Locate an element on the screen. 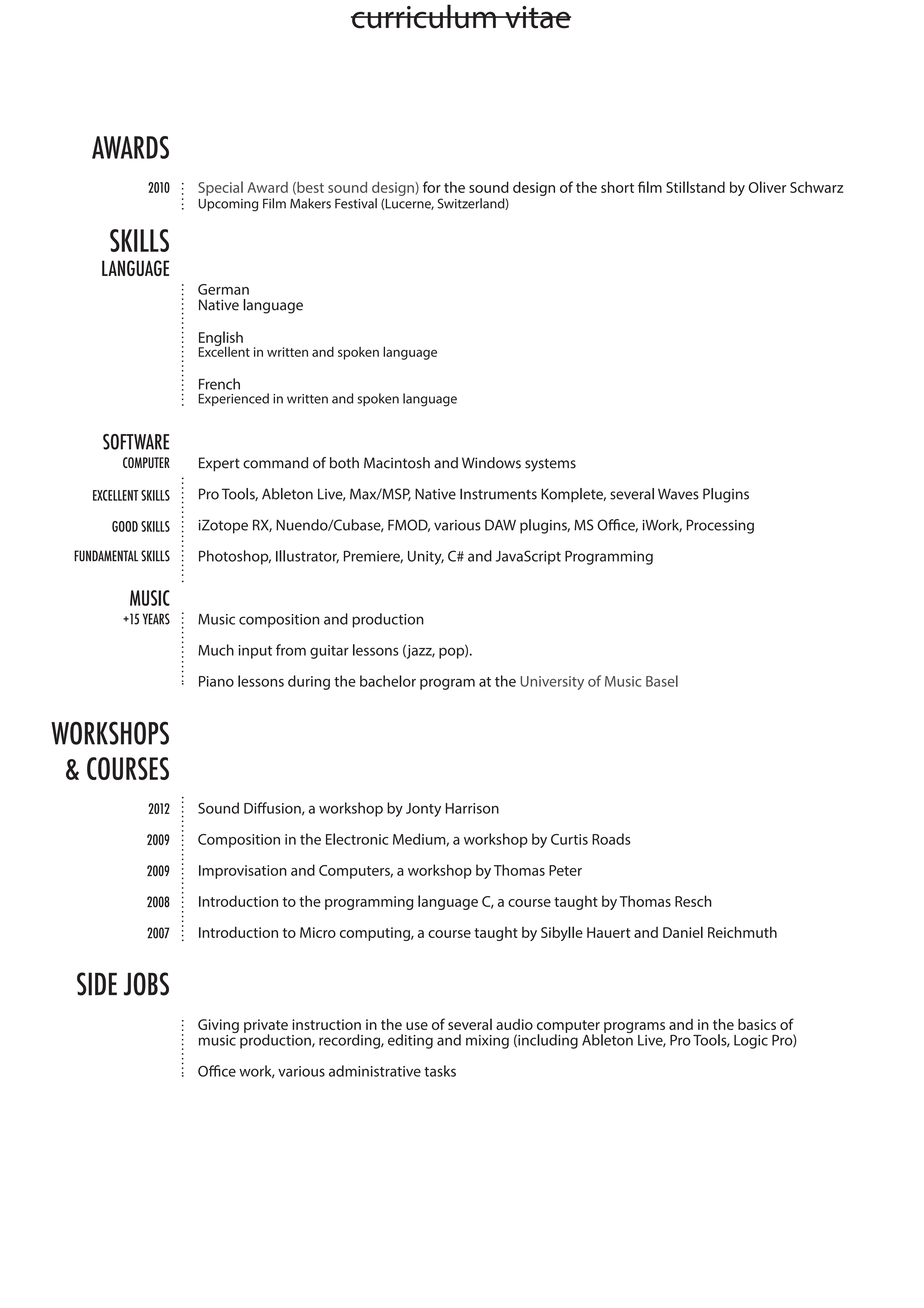 The height and width of the screenshot is (1308, 924). Processing is located at coordinates (720, 526).
